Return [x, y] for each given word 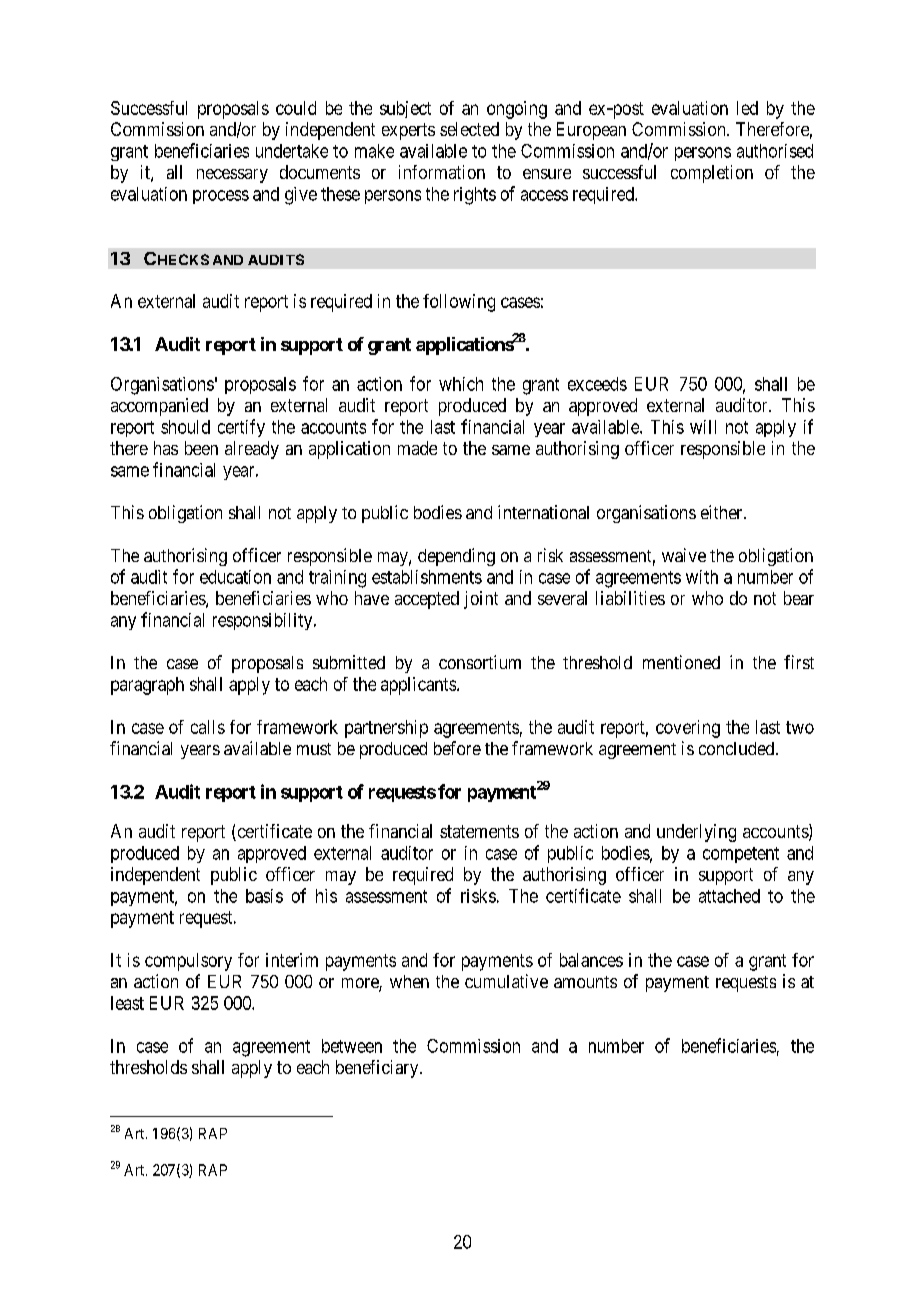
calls [208, 727]
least [127, 1003]
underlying [696, 833]
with [702, 577]
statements [479, 831]
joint [481, 600]
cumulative [506, 981]
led [747, 108]
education [235, 577]
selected [469, 129]
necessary [232, 176]
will [703, 427]
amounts [585, 982]
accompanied [159, 407]
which [461, 384]
